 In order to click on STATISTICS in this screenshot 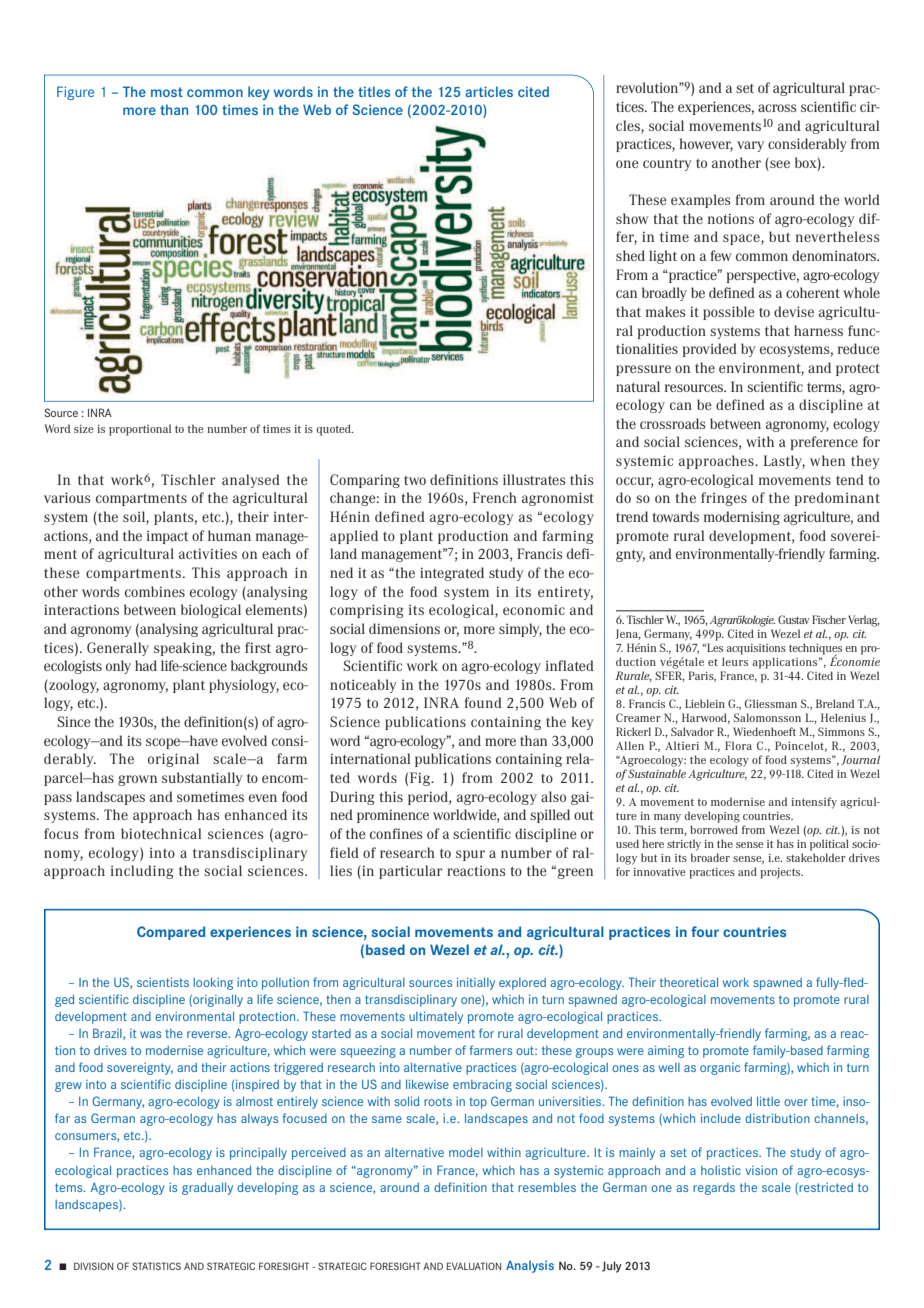, I will do `click(156, 1266)`.
